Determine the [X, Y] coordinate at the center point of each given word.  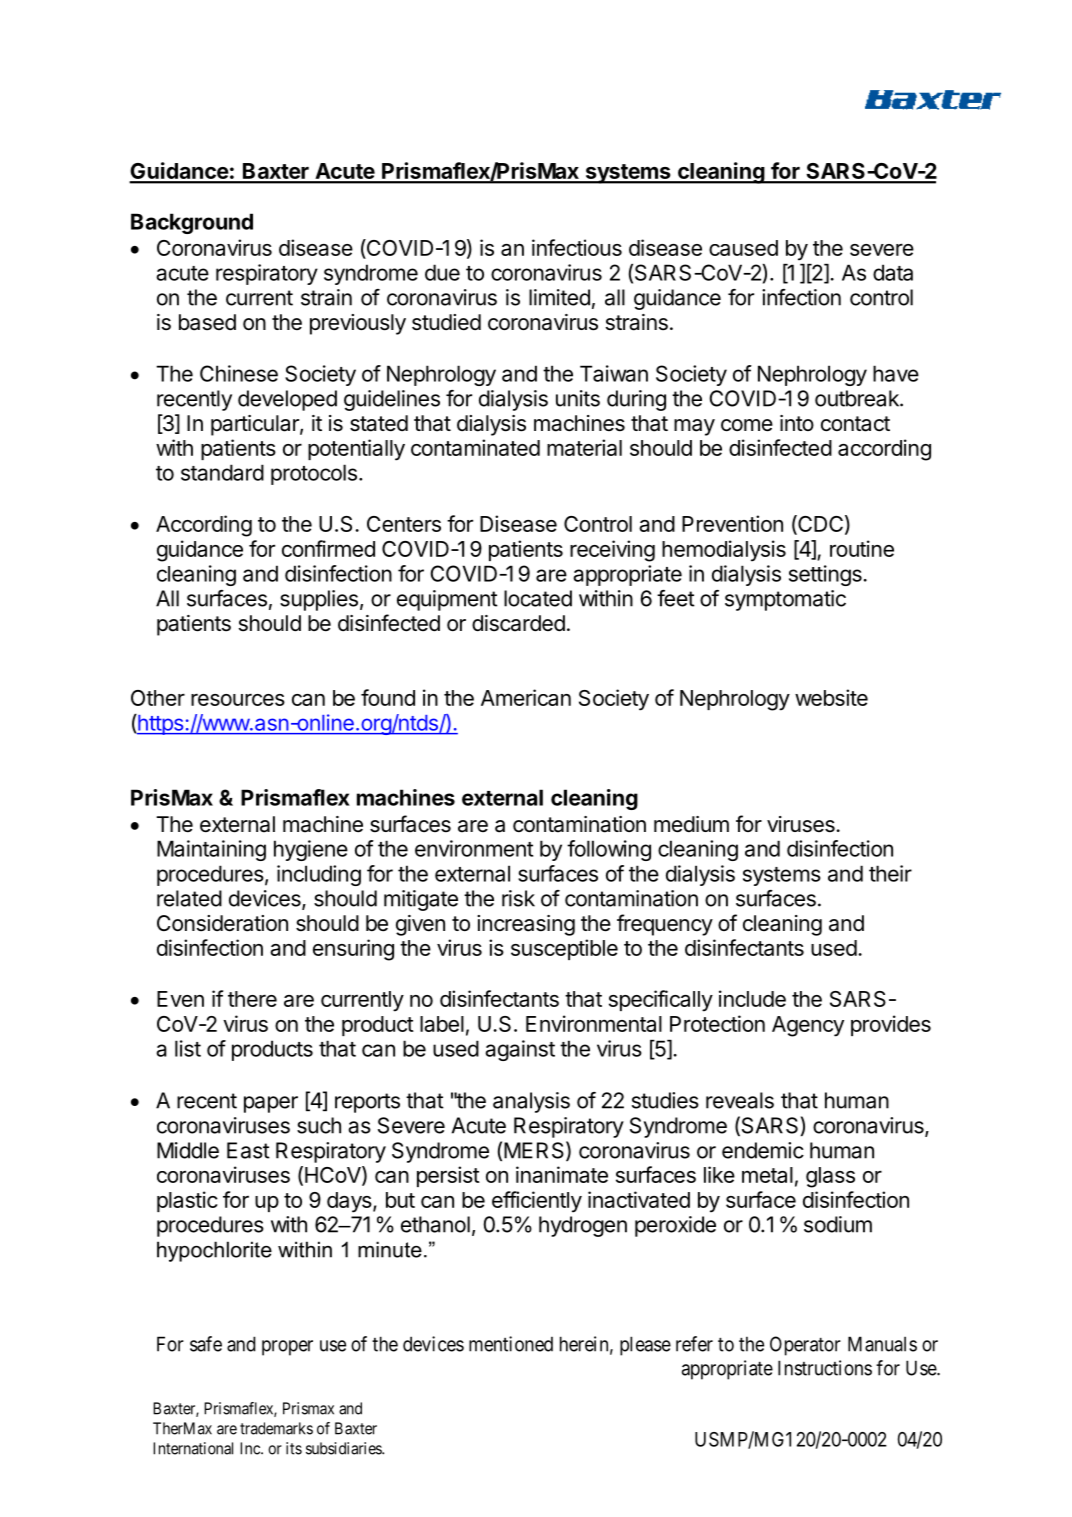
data [893, 272]
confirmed [328, 548]
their [890, 873]
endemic [763, 1150]
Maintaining [211, 850]
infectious [577, 247]
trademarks [276, 1428]
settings [825, 575]
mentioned [511, 1344]
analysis [531, 1102]
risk [518, 898]
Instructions [825, 1368]
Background [192, 223]
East [248, 1150]
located [538, 598]
